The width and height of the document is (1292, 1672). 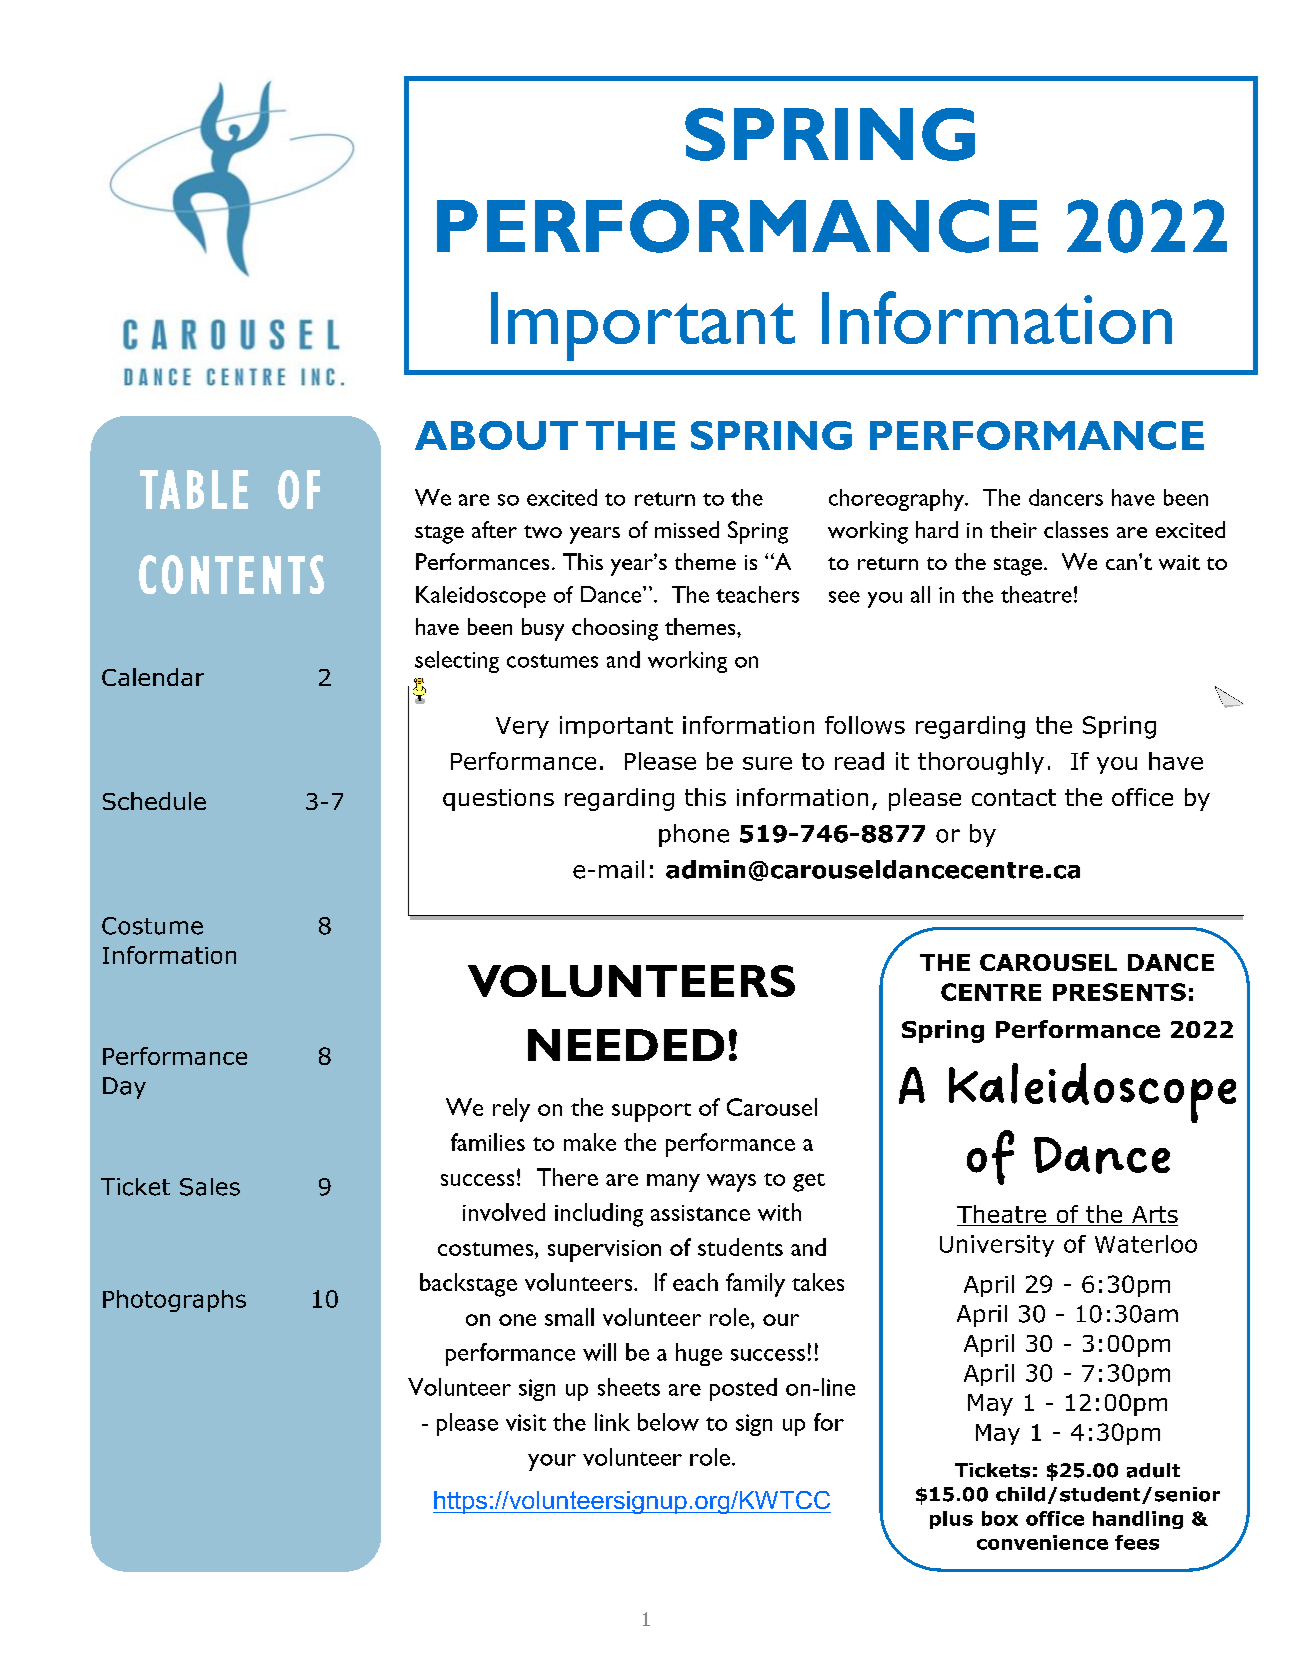 I want to click on Very, so click(x=522, y=727).
